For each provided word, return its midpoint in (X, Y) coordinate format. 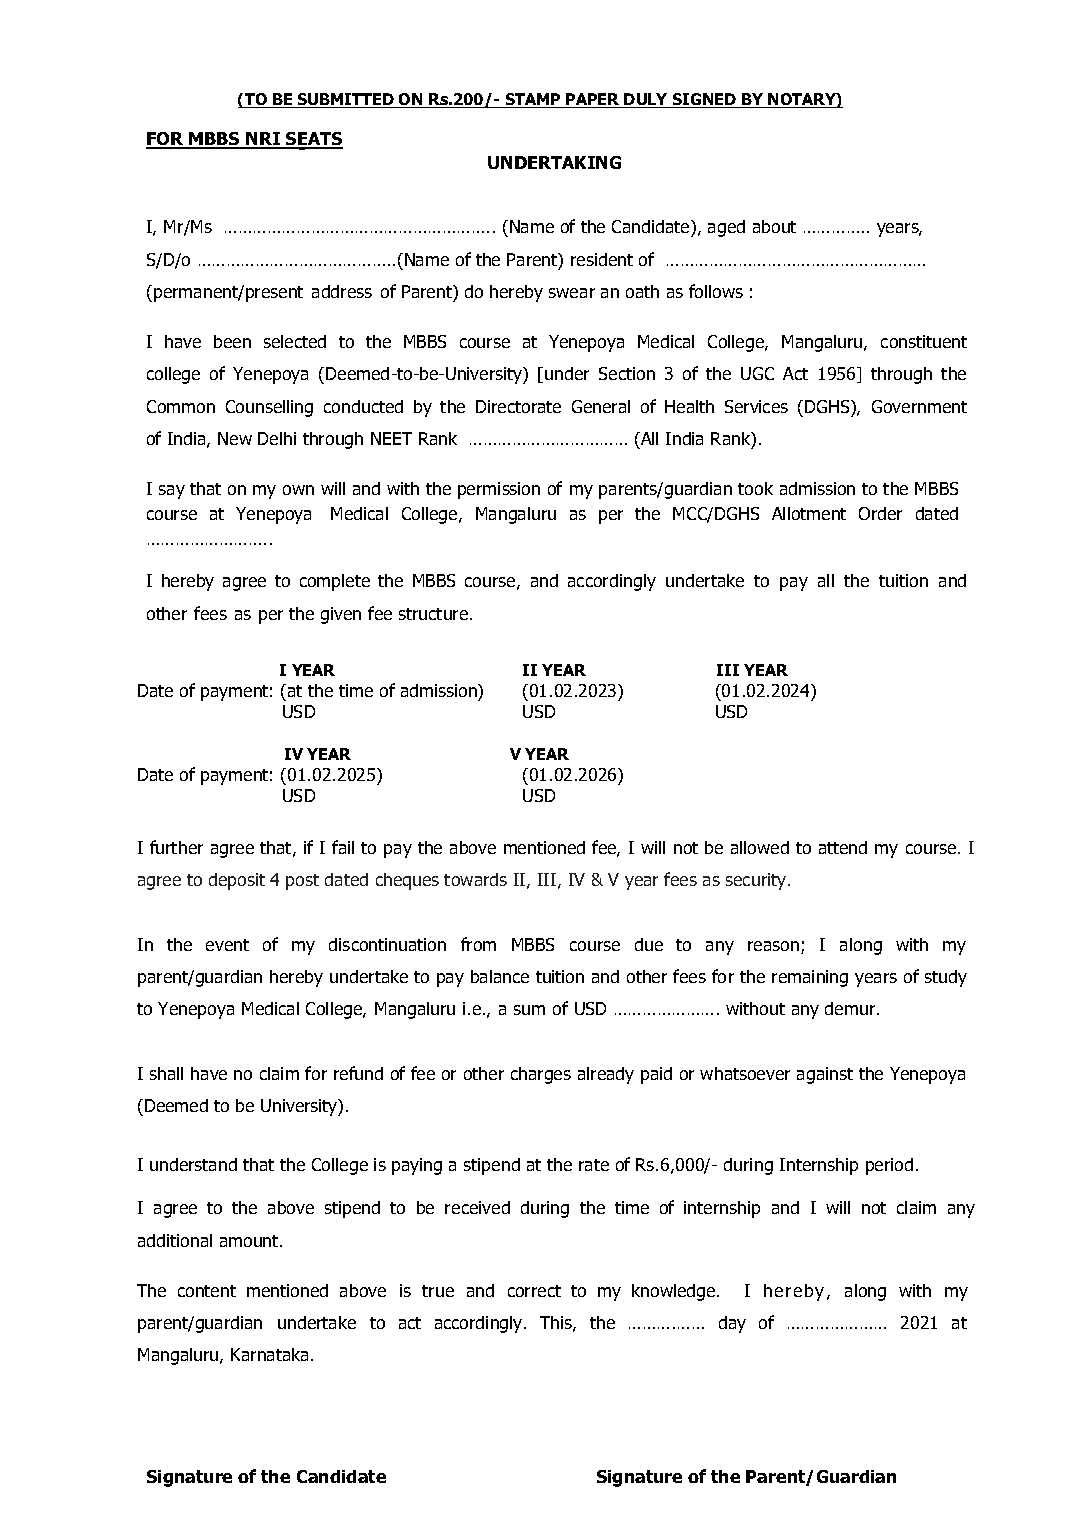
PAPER (593, 100)
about (774, 226)
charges (541, 1075)
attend (843, 847)
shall (166, 1073)
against (825, 1075)
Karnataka (269, 1354)
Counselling (269, 408)
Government (919, 406)
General (601, 406)
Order (880, 513)
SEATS (313, 140)
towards (475, 879)
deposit (237, 881)
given (341, 615)
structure (435, 614)
